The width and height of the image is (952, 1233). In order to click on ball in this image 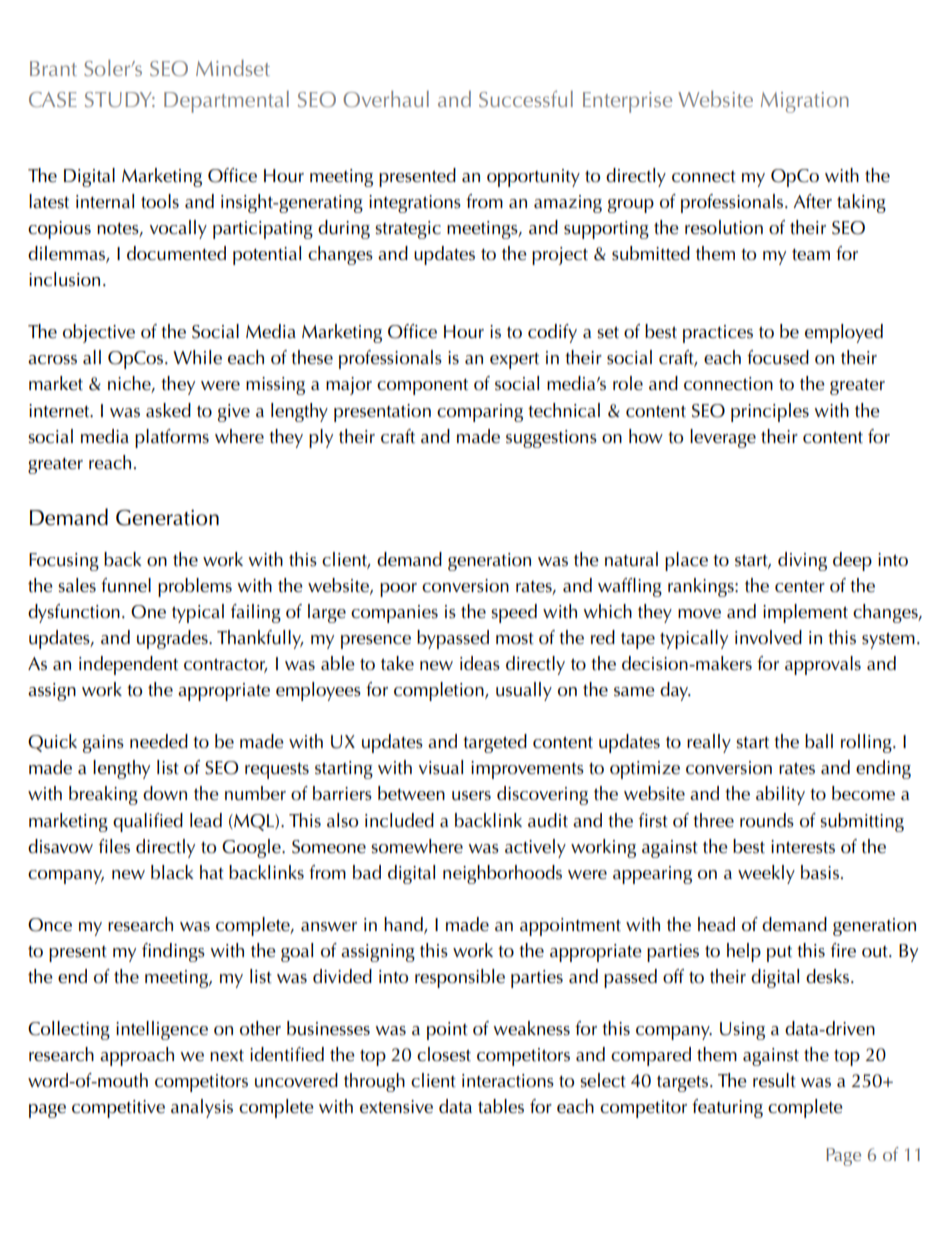, I will do `click(819, 741)`.
